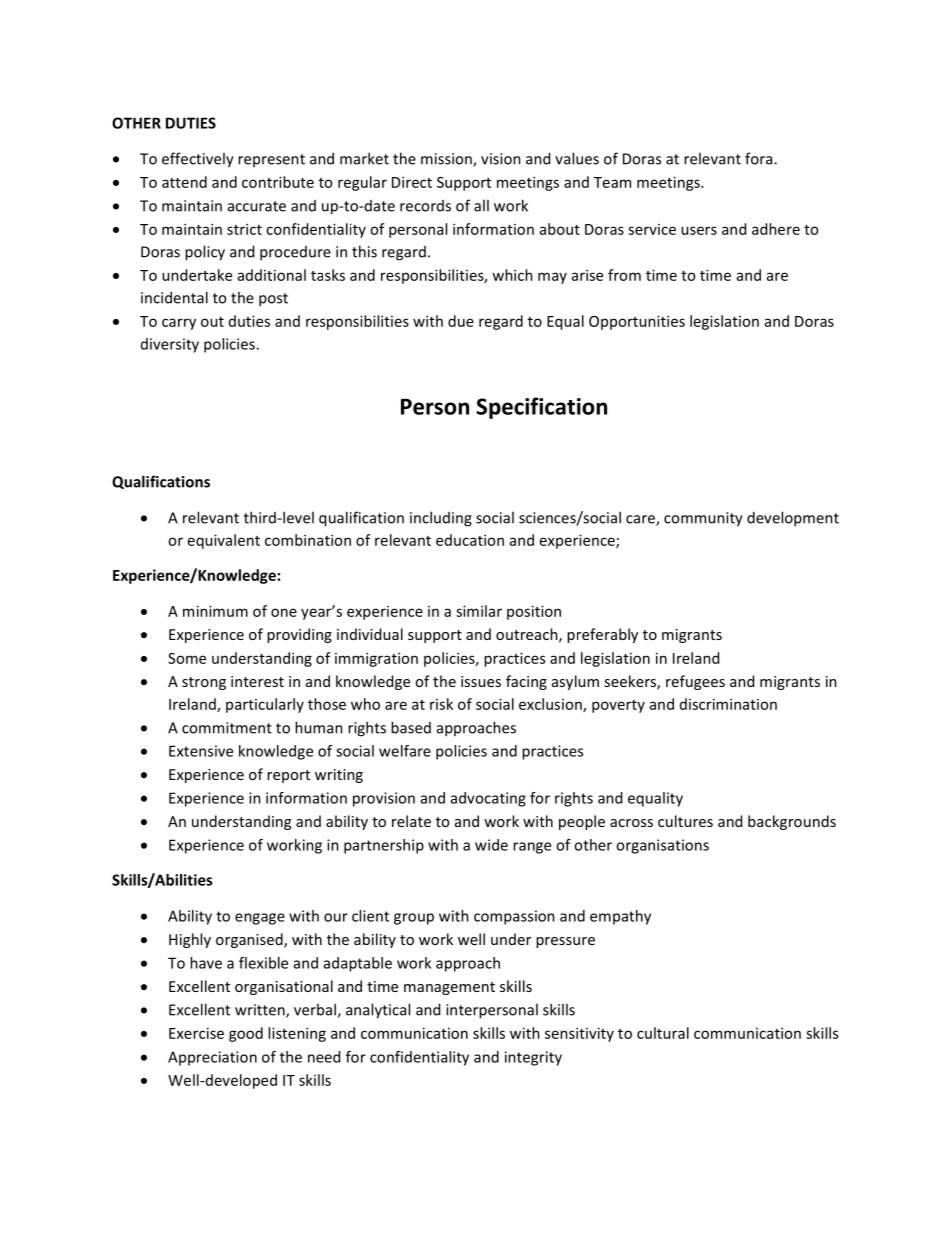 This document has width=952, height=1233. I want to click on equivalent, so click(224, 541).
